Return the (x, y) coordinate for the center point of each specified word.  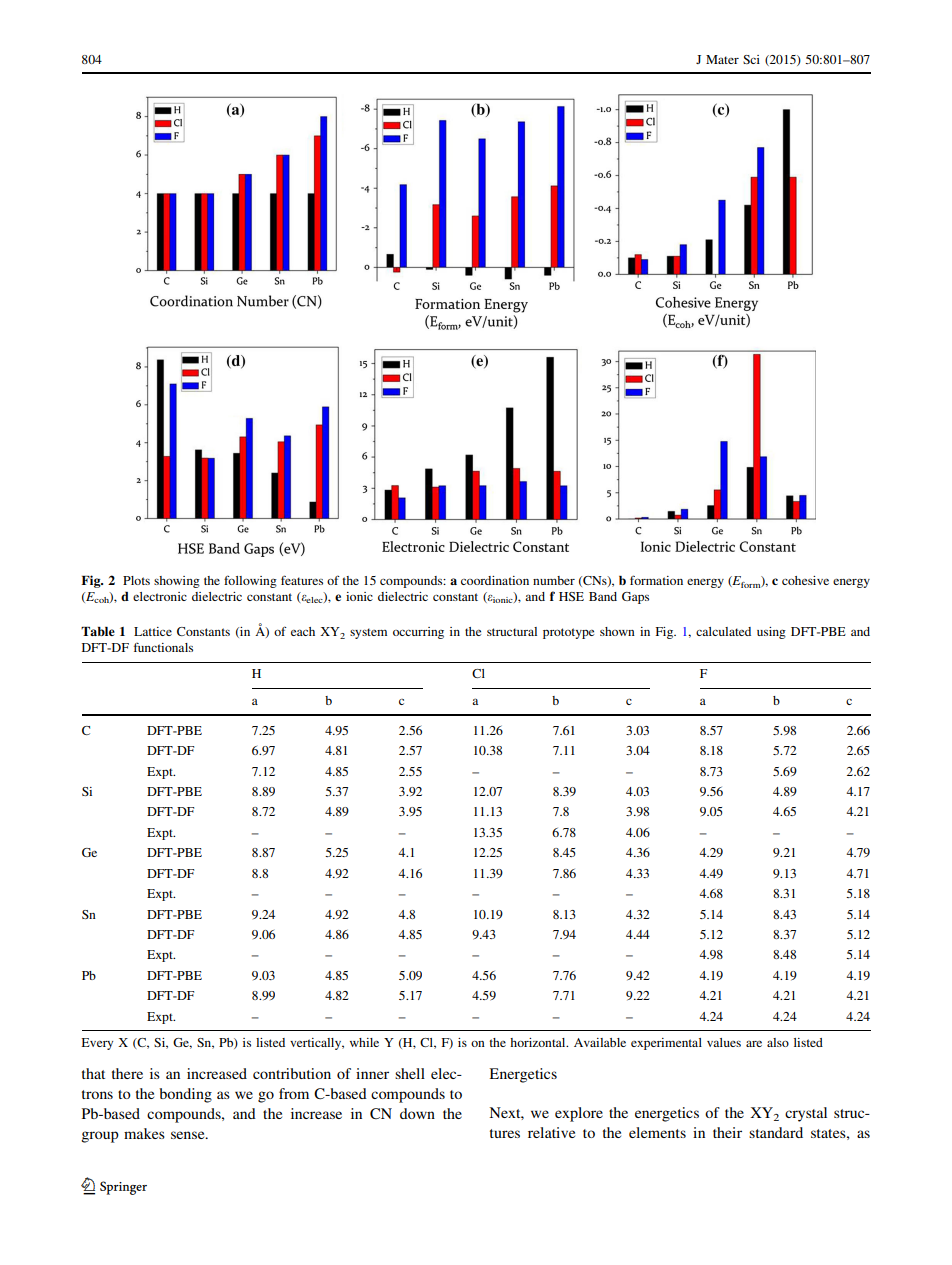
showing (177, 582)
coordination (495, 580)
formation (656, 580)
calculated (723, 631)
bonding (185, 1095)
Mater (722, 59)
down (417, 1113)
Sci (751, 59)
